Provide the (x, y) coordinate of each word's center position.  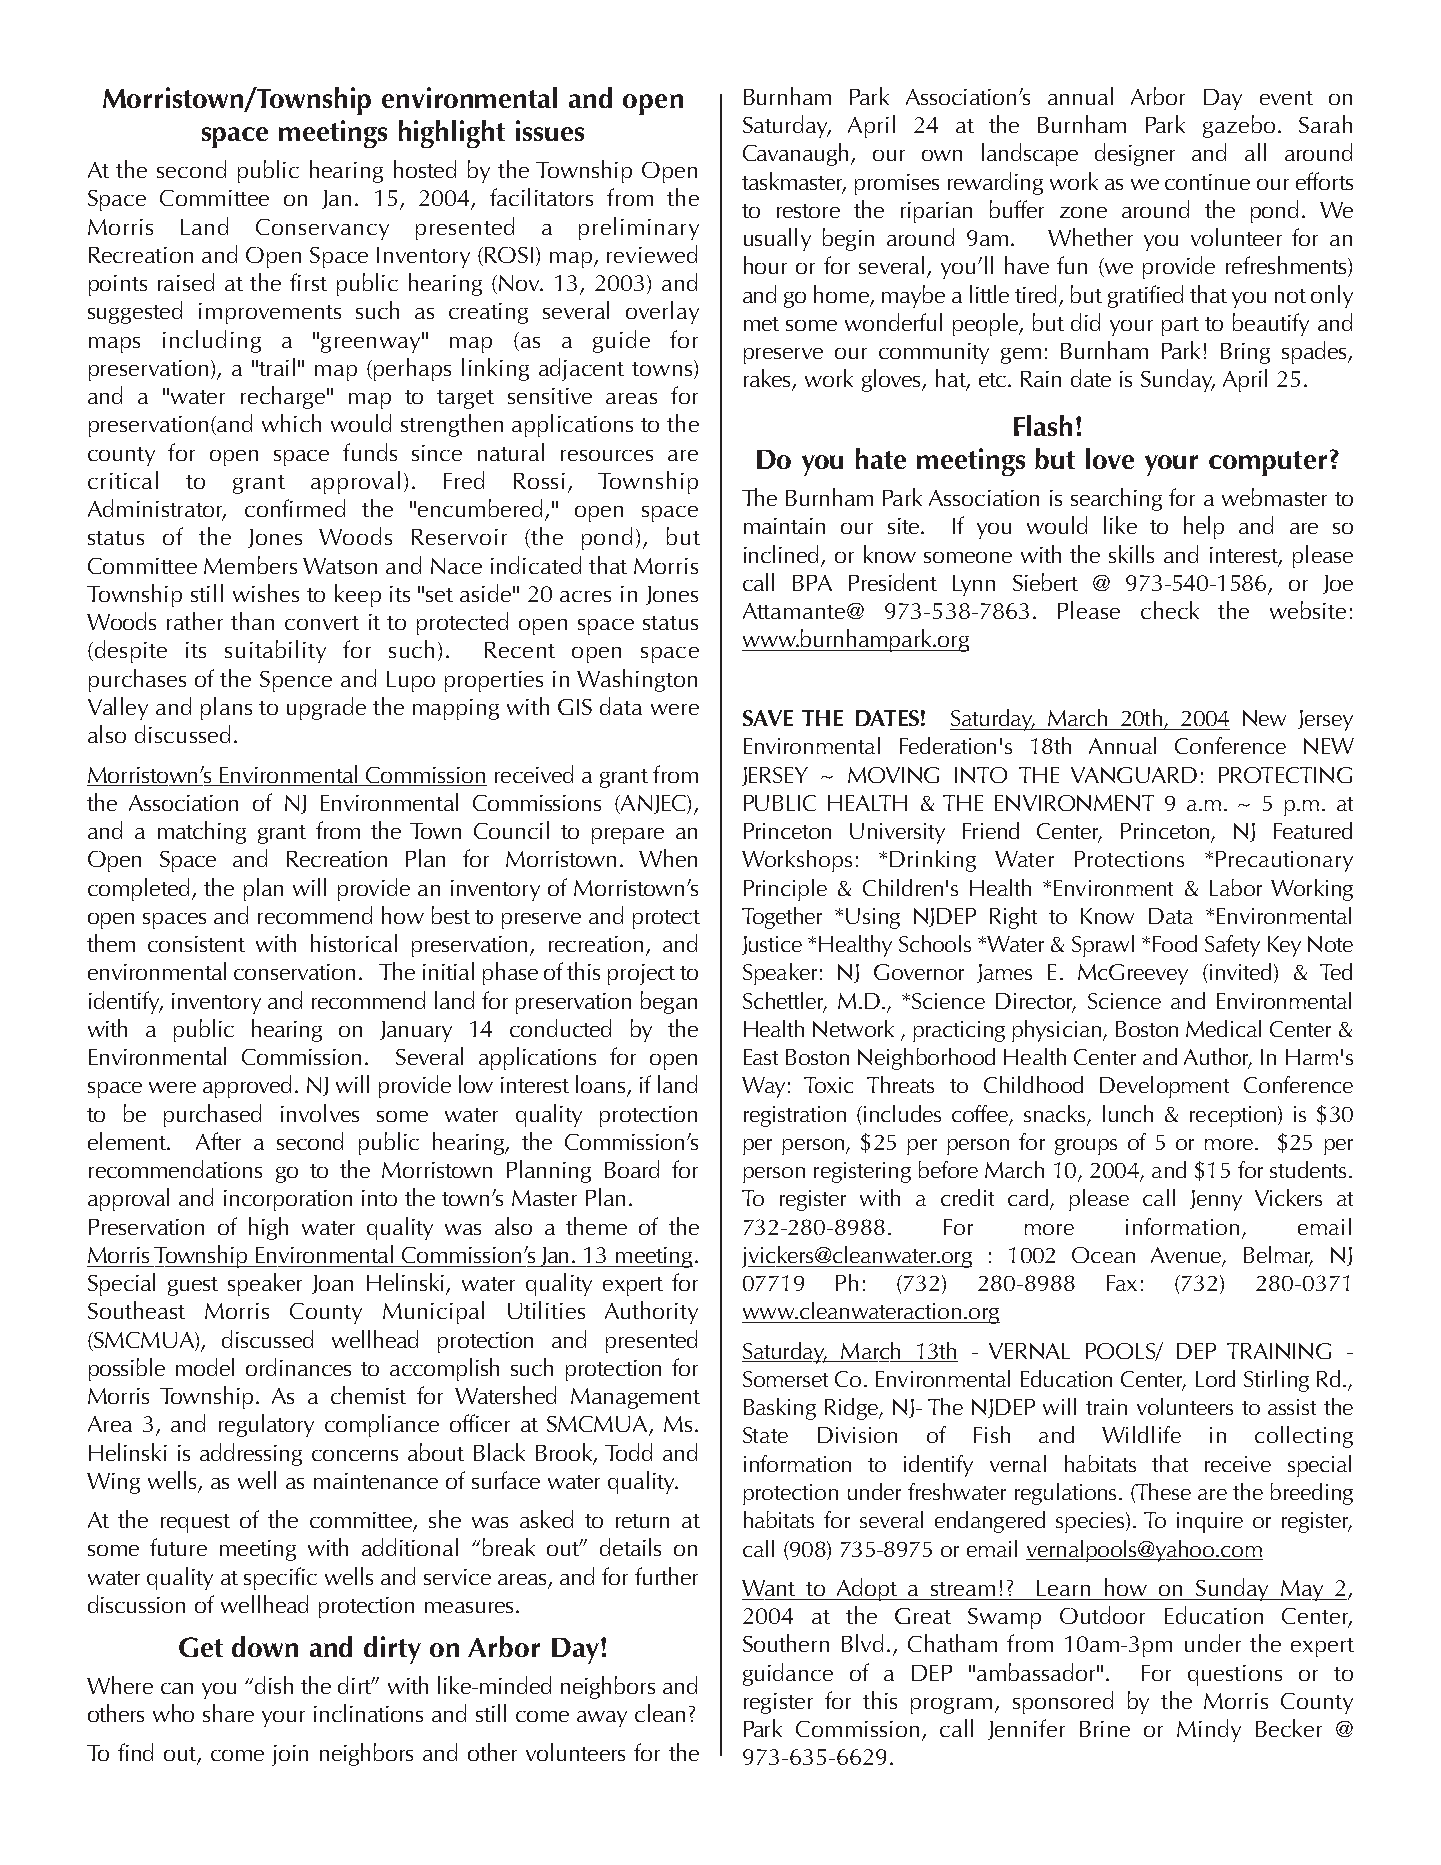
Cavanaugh (797, 154)
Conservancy (322, 229)
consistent (196, 944)
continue (1207, 182)
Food (1175, 943)
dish (274, 1685)
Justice (772, 945)
